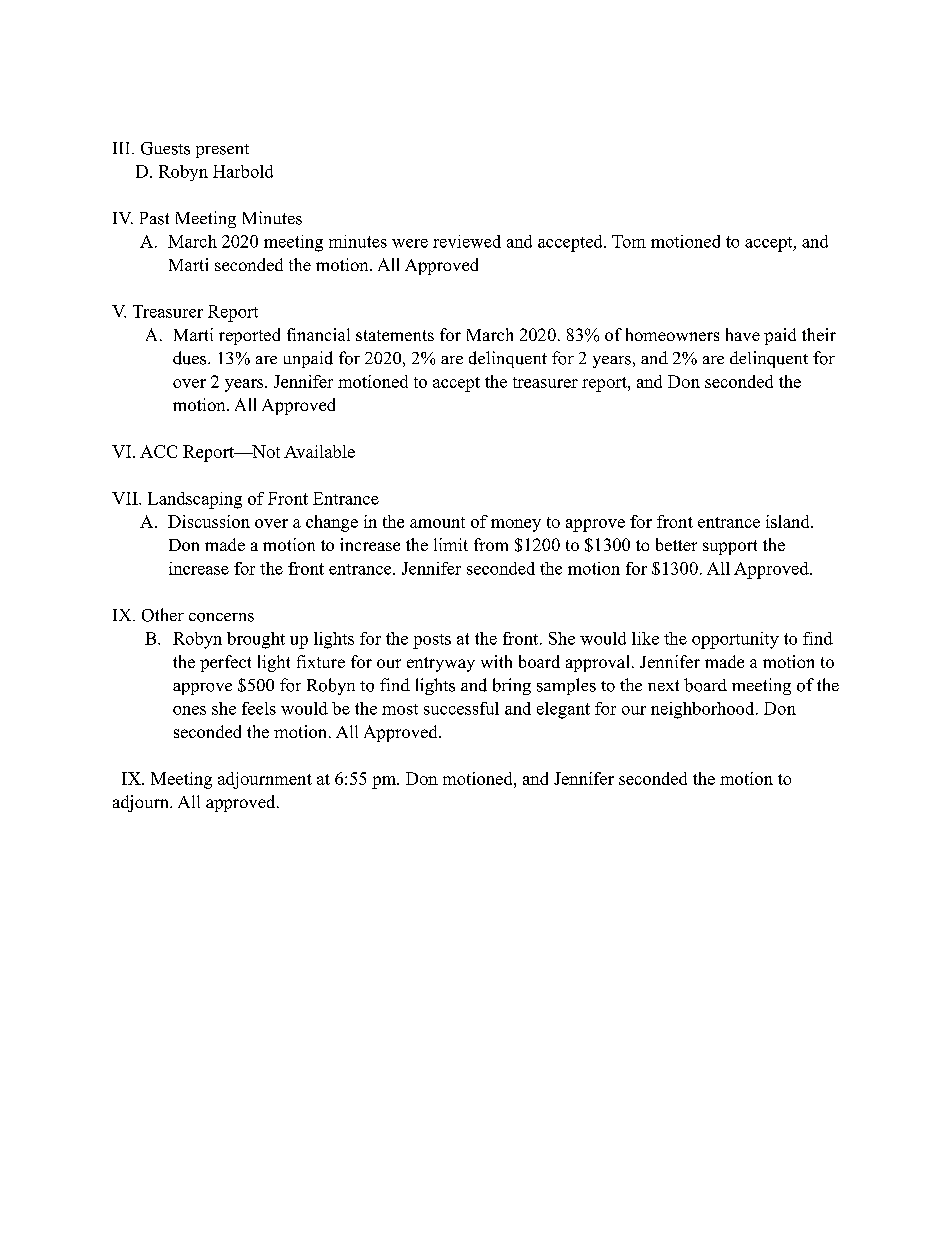 The height and width of the document is (1233, 952). What do you see at coordinates (451, 544) in the document?
I see `limit` at bounding box center [451, 544].
